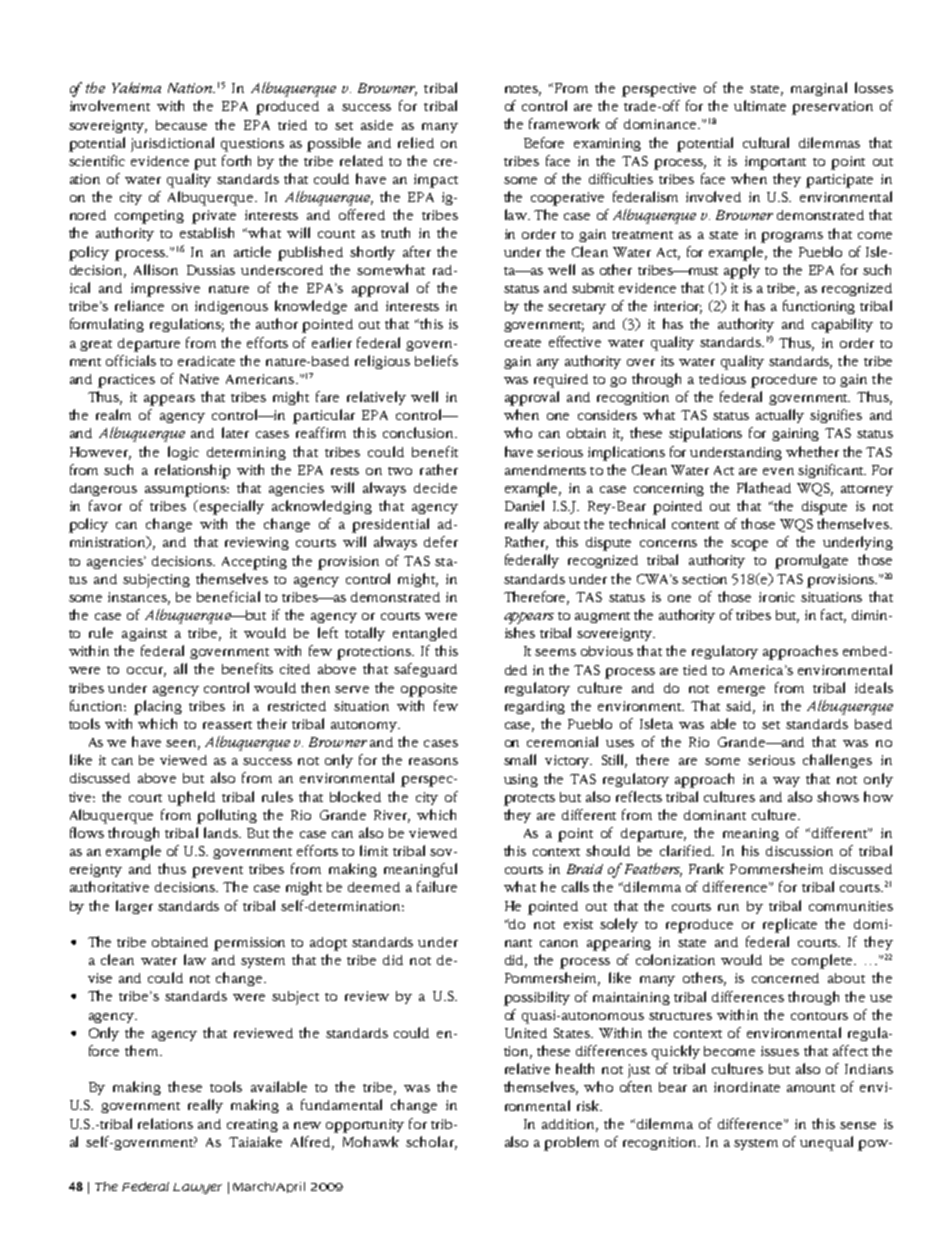 The height and width of the screenshot is (1237, 952). Describe the element at coordinates (197, 1188) in the screenshot. I see `Lawyer` at that location.
